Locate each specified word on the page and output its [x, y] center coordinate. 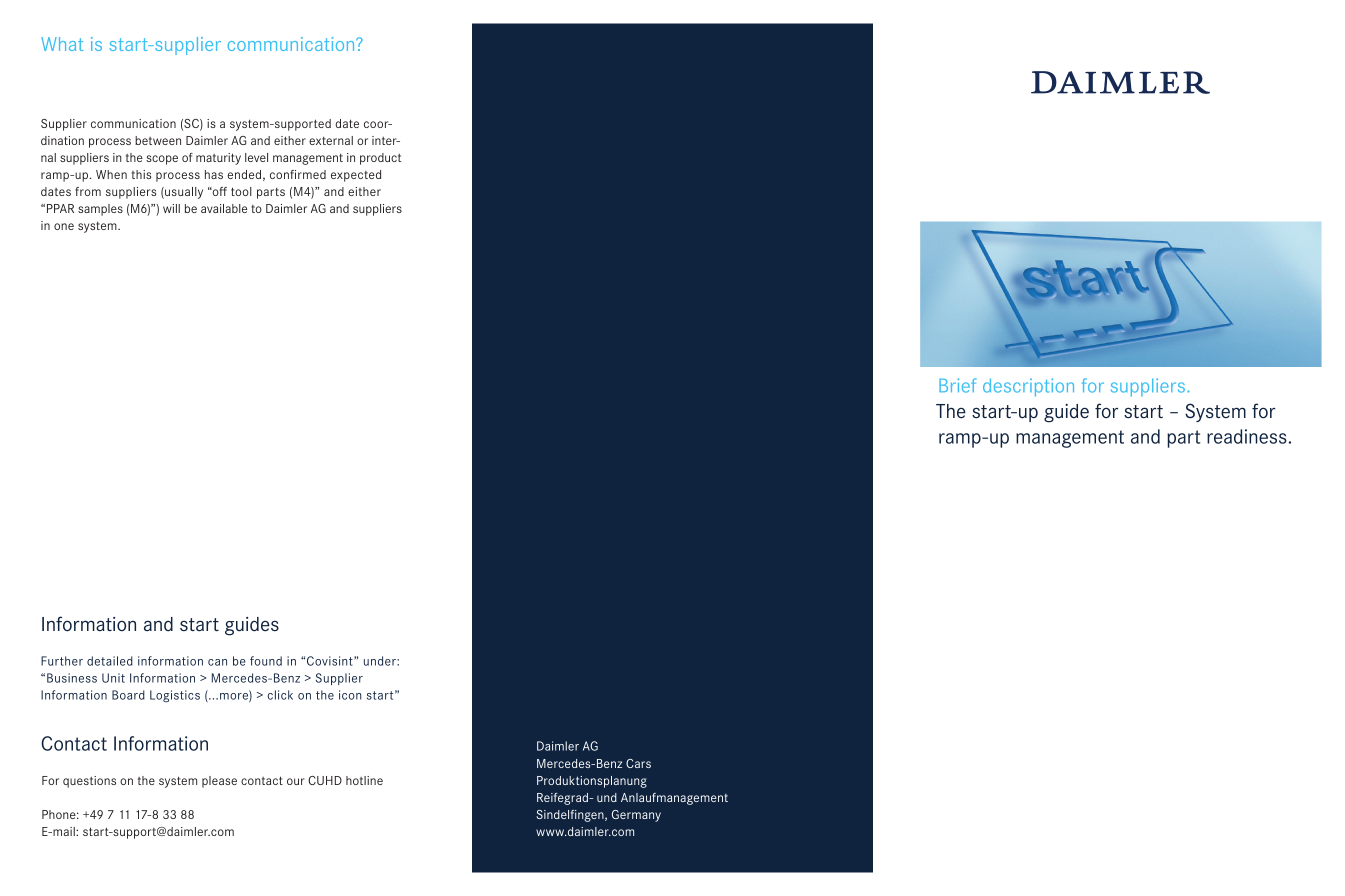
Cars [638, 763]
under [381, 661]
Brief [957, 385]
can [217, 662]
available [224, 208]
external [331, 140]
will [171, 208]
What [62, 44]
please [219, 782]
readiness [1248, 436]
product [380, 159]
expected [356, 176]
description [1028, 387]
